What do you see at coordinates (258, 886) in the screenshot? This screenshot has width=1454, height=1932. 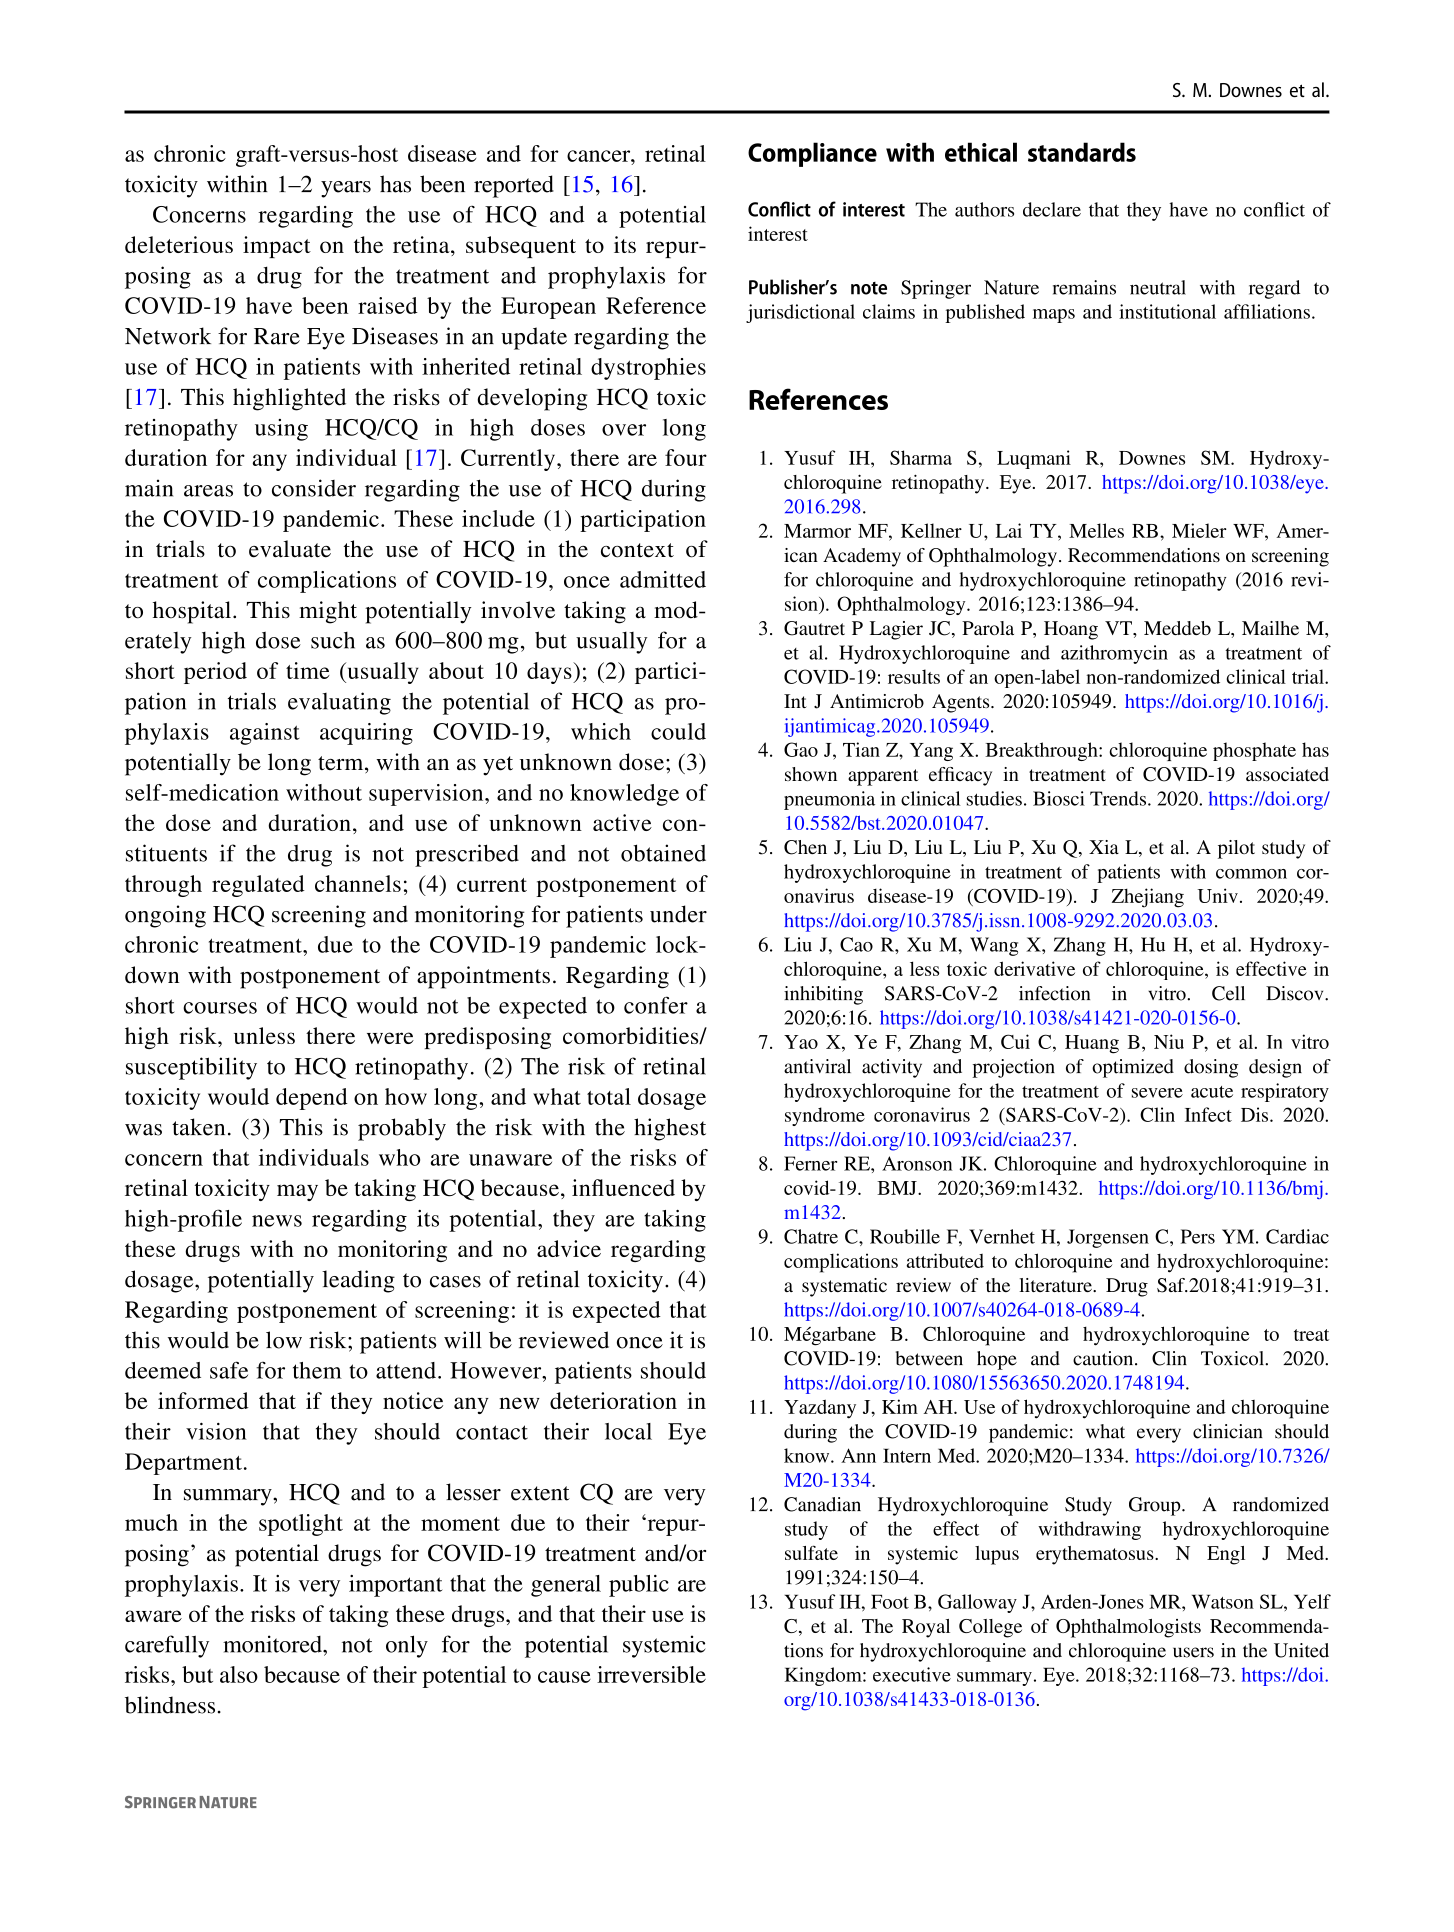 I see `regulated` at bounding box center [258, 886].
